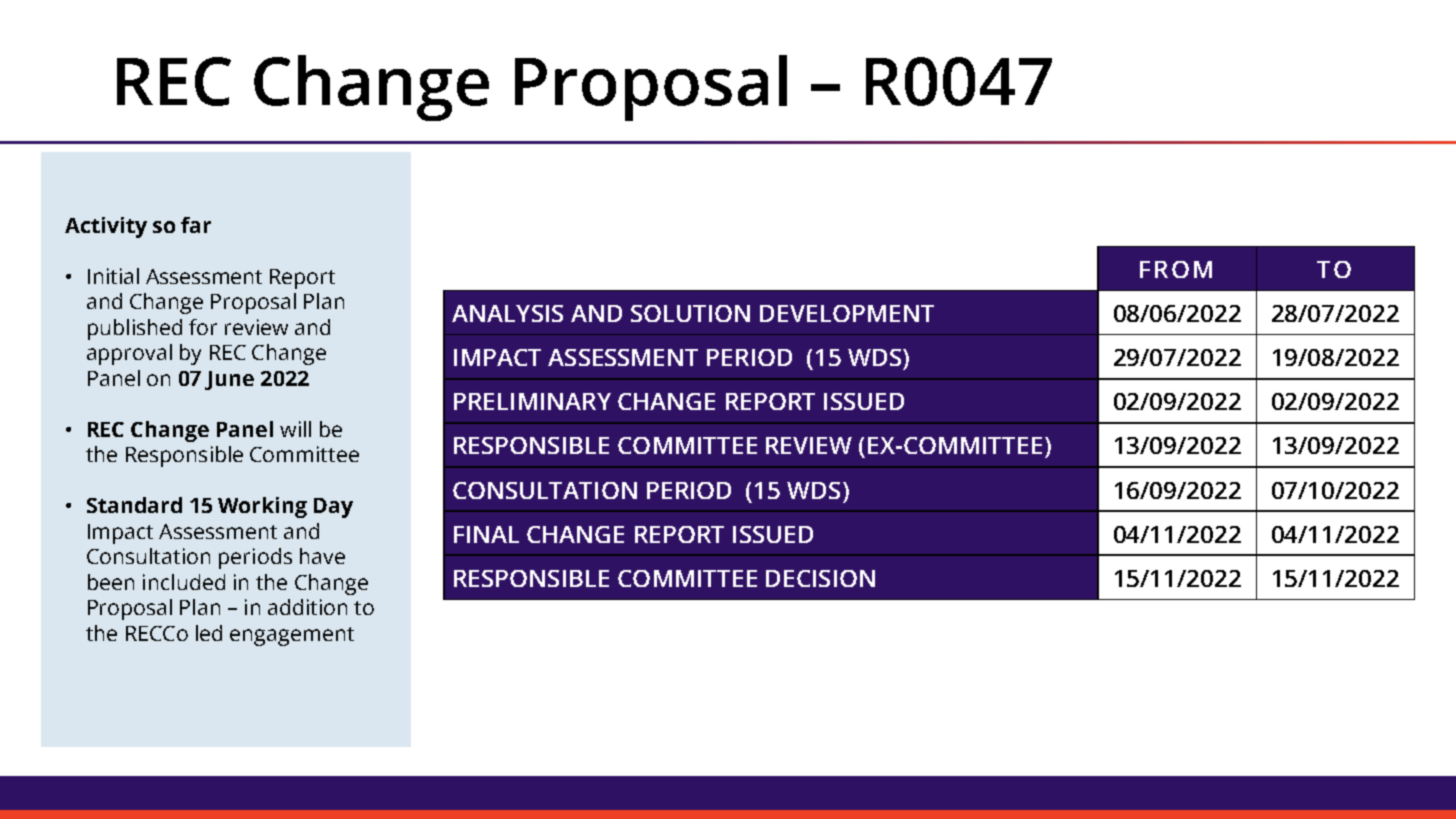  Describe the element at coordinates (196, 225) in the document. I see `far` at that location.
